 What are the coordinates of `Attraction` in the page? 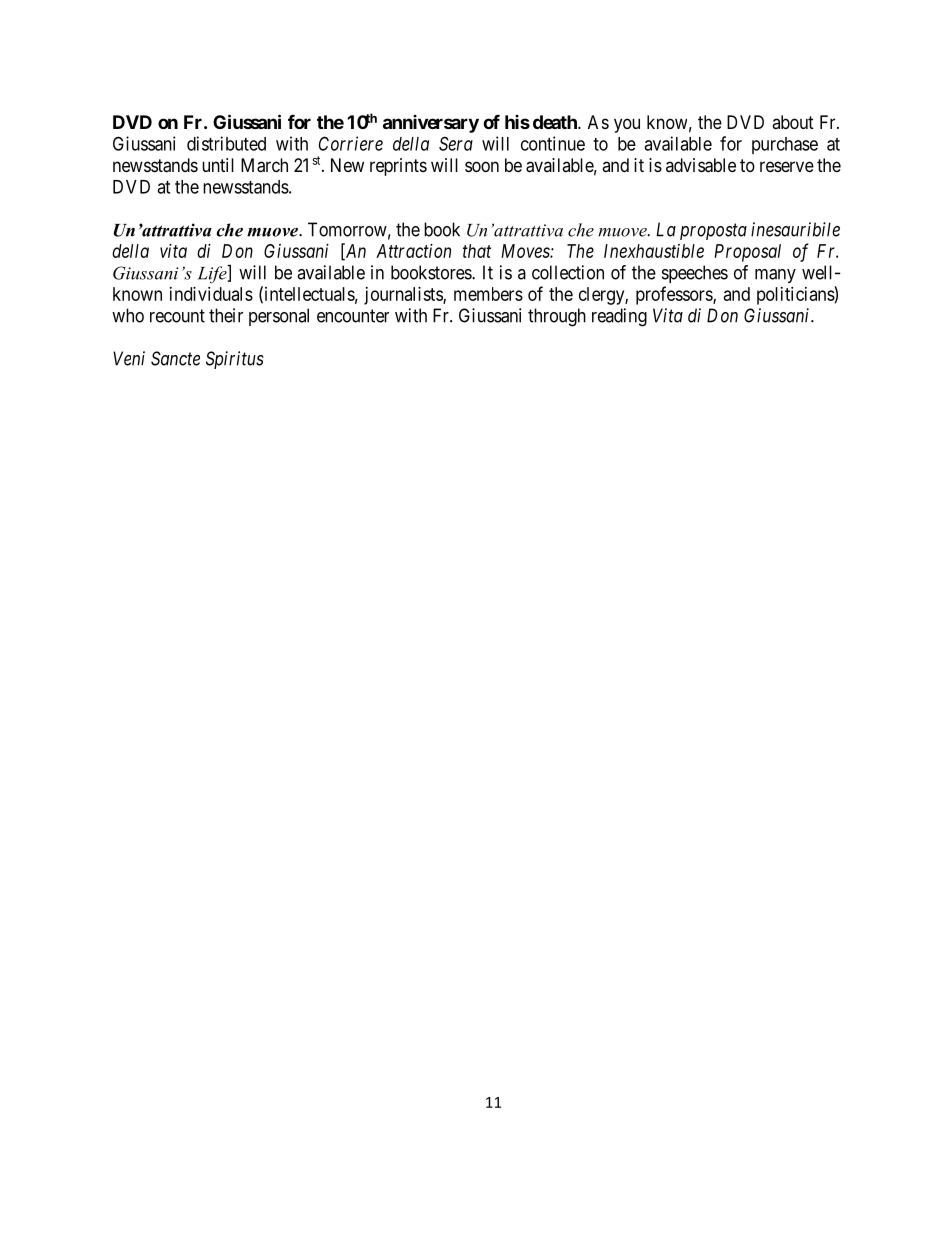 It's located at (413, 251).
